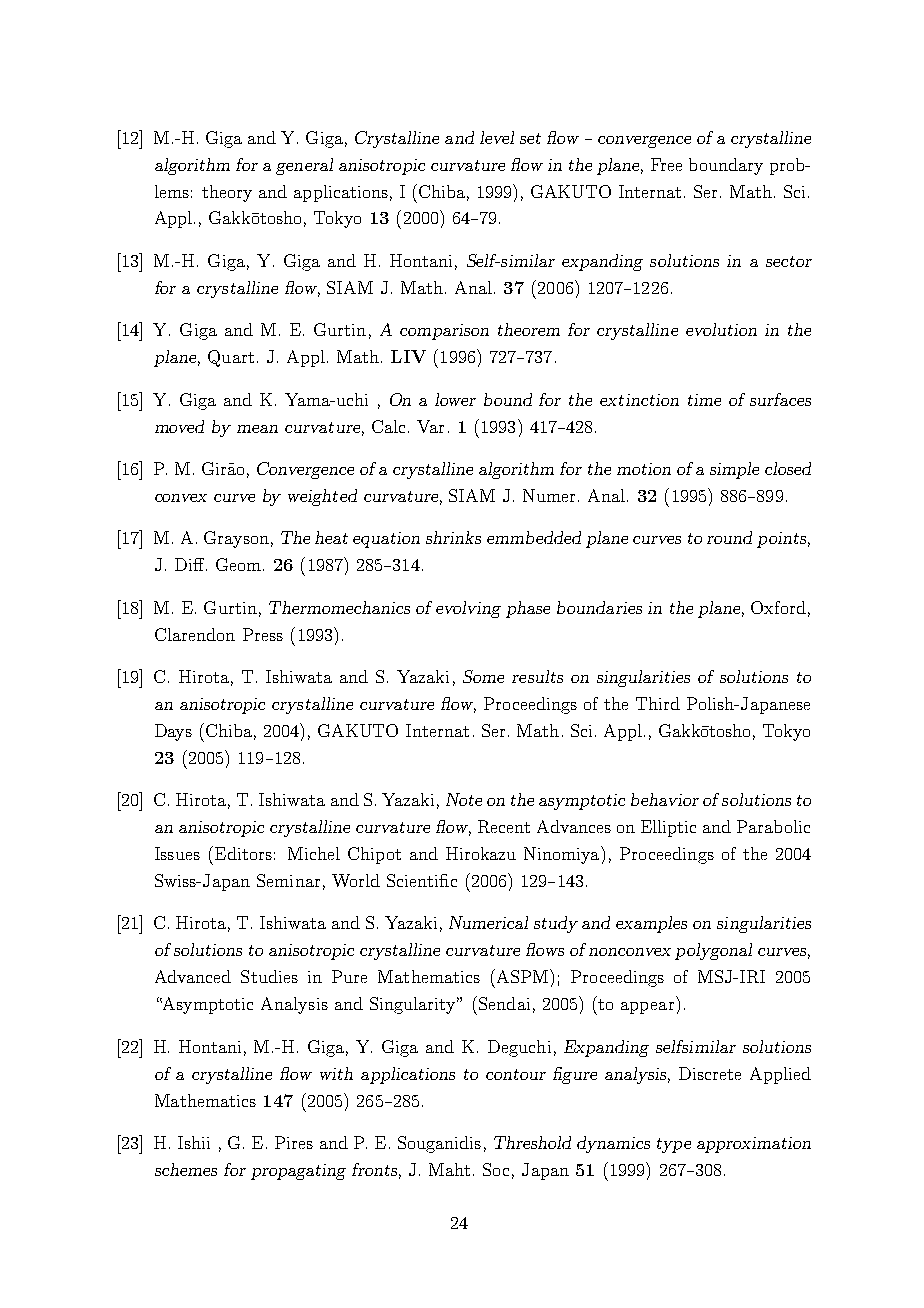 Image resolution: width=924 pixels, height=1308 pixels. What do you see at coordinates (194, 1142) in the screenshot?
I see `Ishii` at bounding box center [194, 1142].
